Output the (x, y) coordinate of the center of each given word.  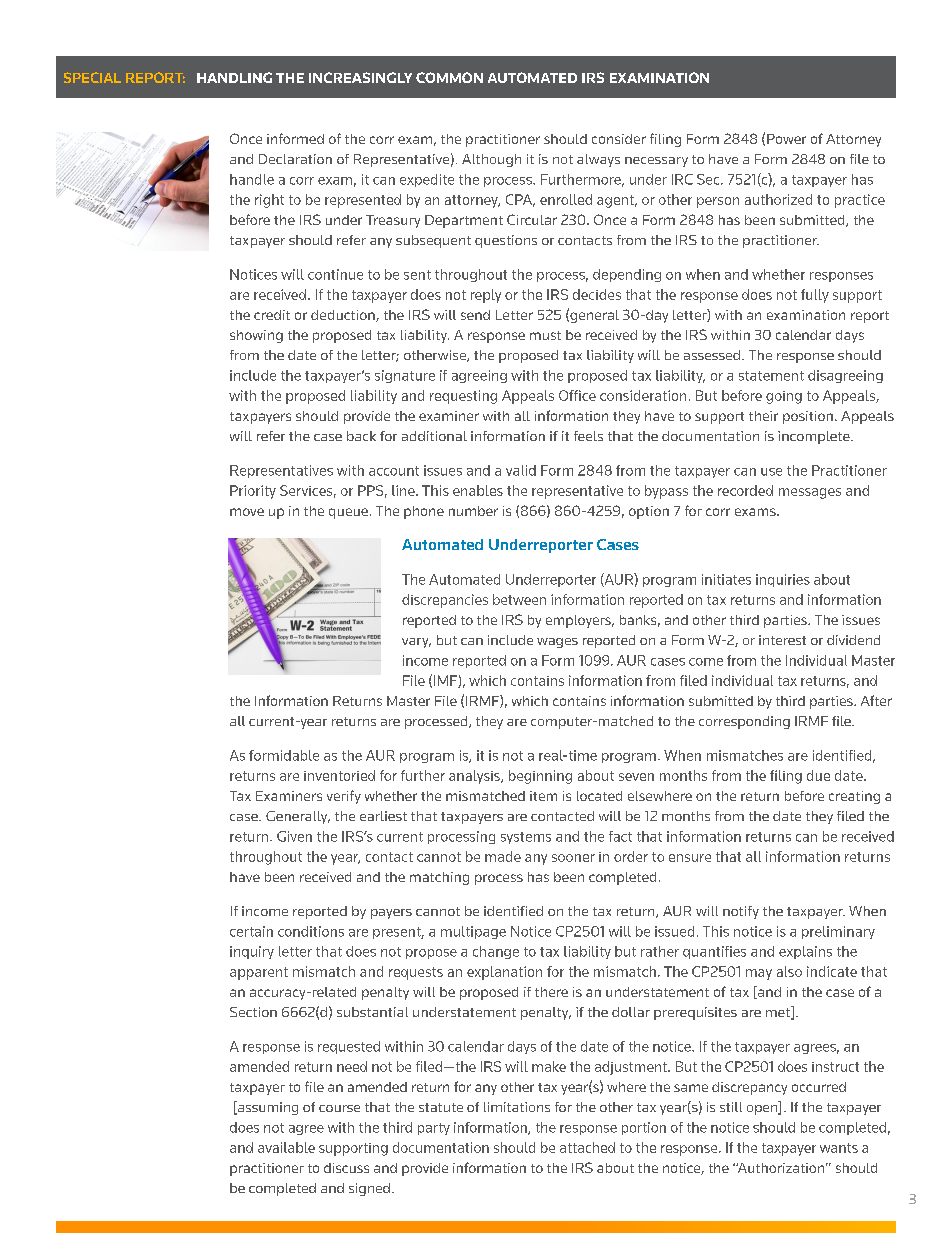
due (818, 775)
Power (786, 139)
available (286, 1147)
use (771, 472)
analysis (475, 777)
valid (521, 470)
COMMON (449, 77)
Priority (253, 492)
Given (294, 836)
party (434, 1129)
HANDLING (234, 77)
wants (839, 1148)
